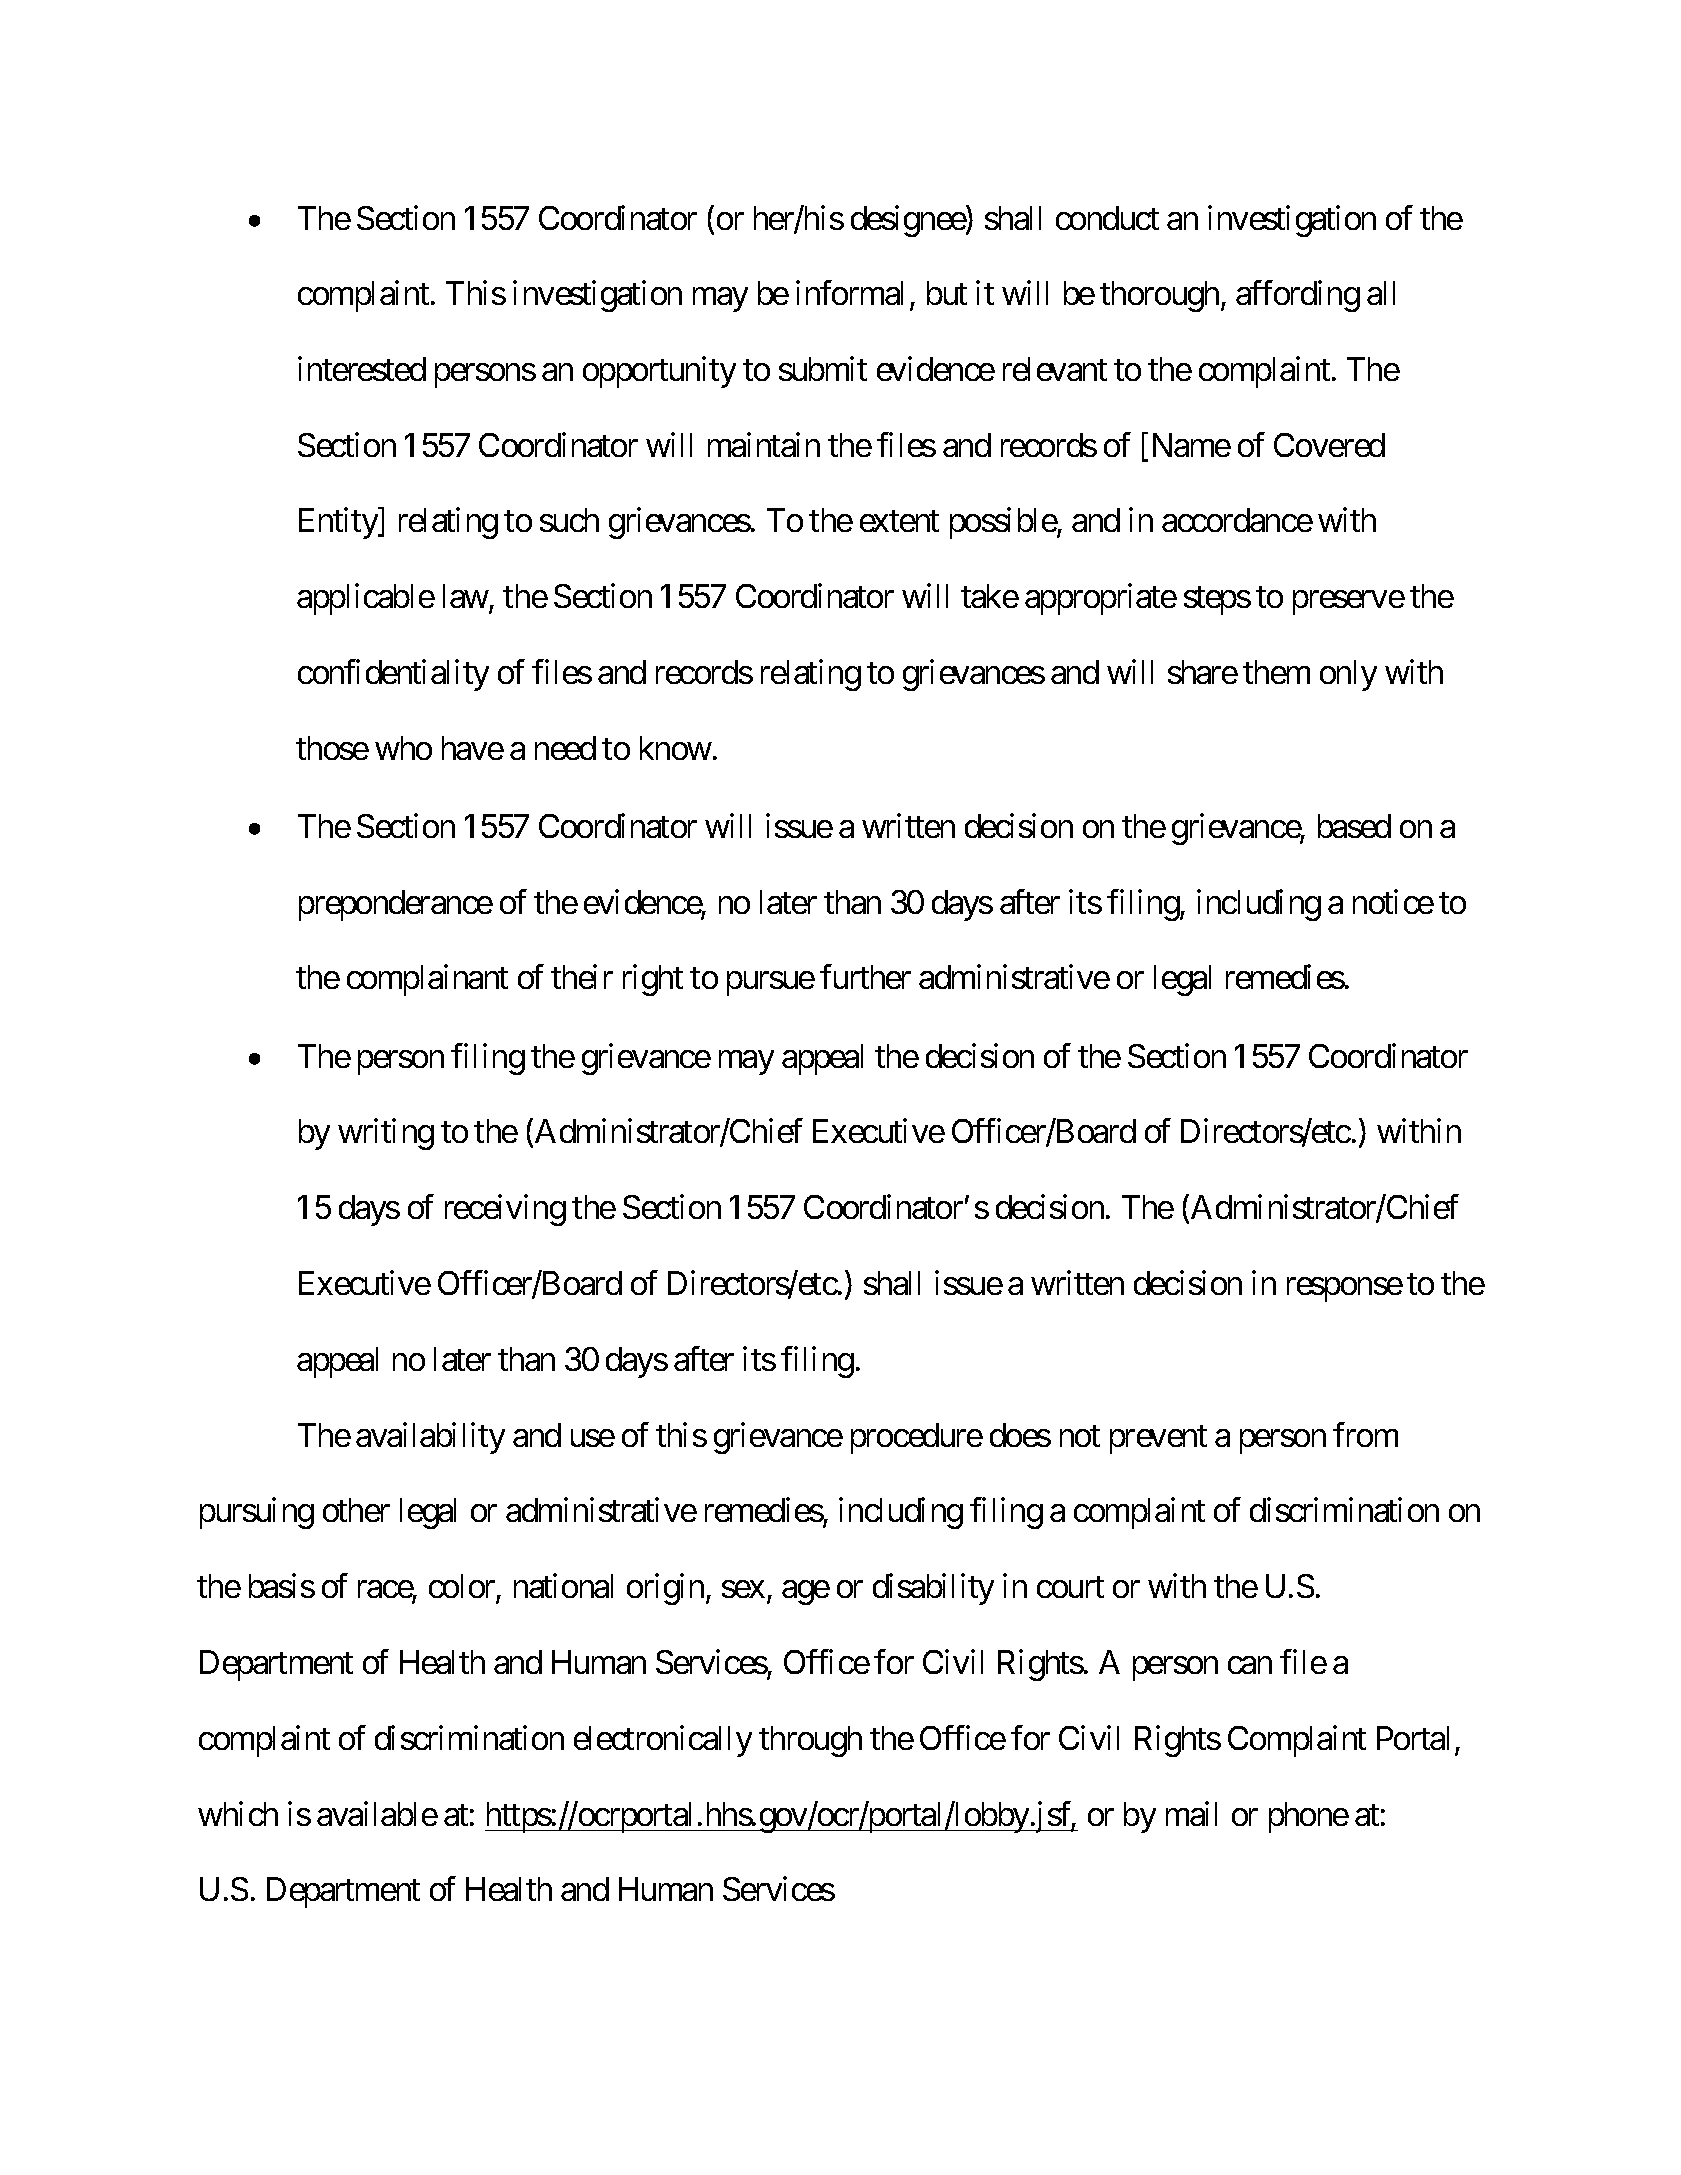 This screenshot has width=1681, height=2175. I want to click on writing, so click(386, 1134).
